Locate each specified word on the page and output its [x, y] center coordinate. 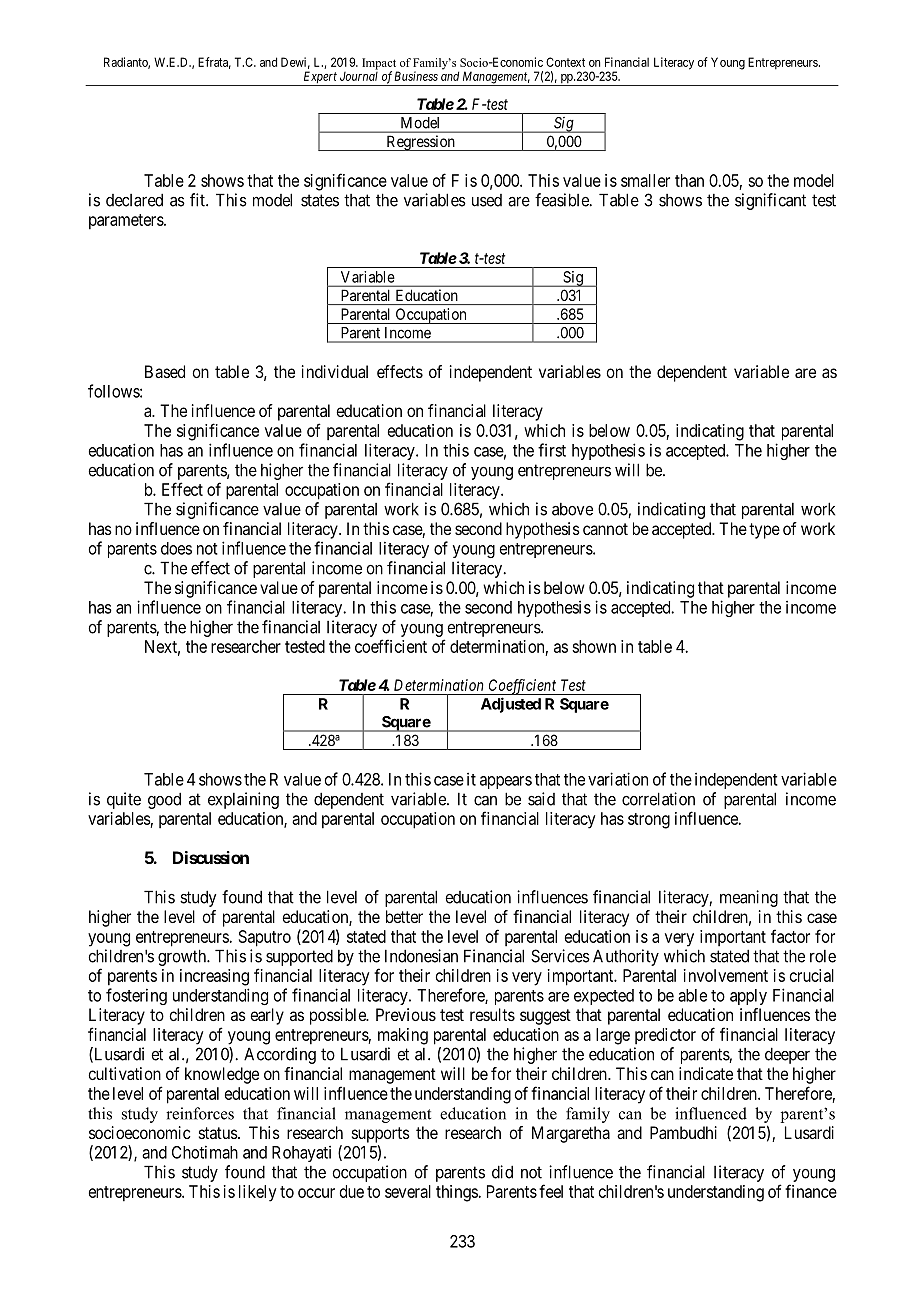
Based [165, 371]
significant [770, 201]
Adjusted [511, 705]
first [552, 450]
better [404, 916]
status [218, 1133]
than [689, 180]
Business [416, 76]
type [764, 531]
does [176, 548]
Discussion [211, 857]
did [502, 1172]
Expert [320, 78]
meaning [749, 898]
